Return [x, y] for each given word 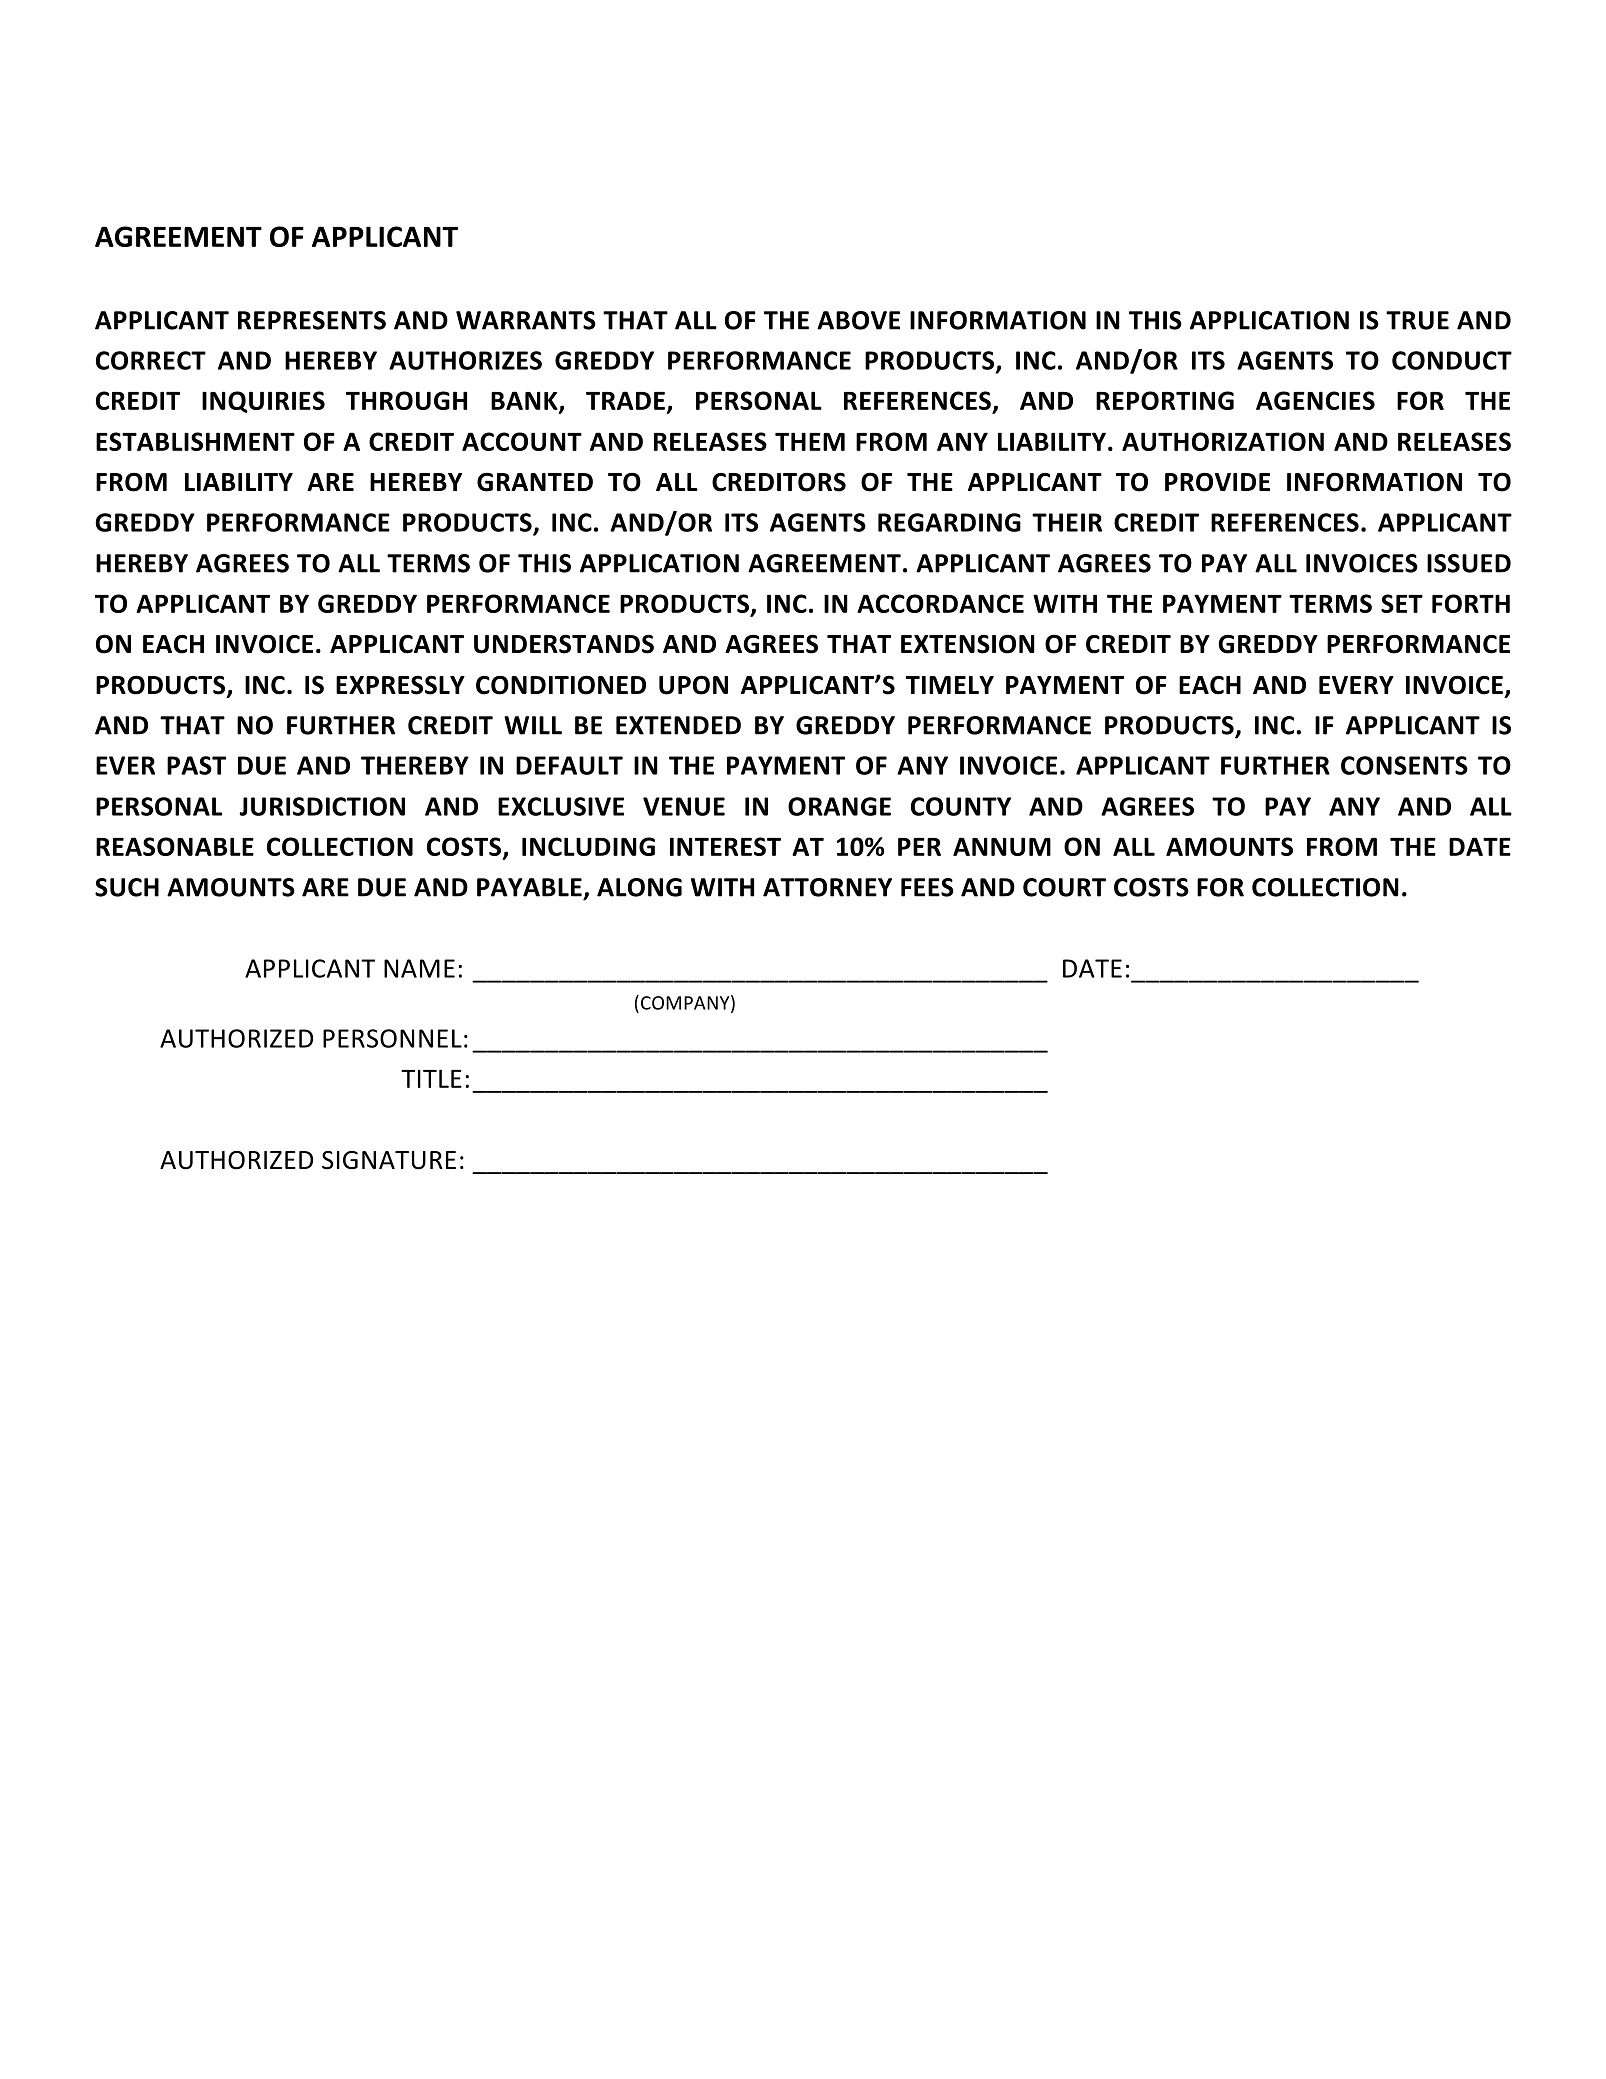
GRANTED [535, 482]
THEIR [1067, 522]
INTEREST [725, 846]
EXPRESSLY [400, 685]
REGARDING [949, 522]
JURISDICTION [322, 806]
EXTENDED [678, 725]
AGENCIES [1315, 400]
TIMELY [950, 685]
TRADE [625, 400]
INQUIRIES [263, 402]
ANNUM [1002, 846]
